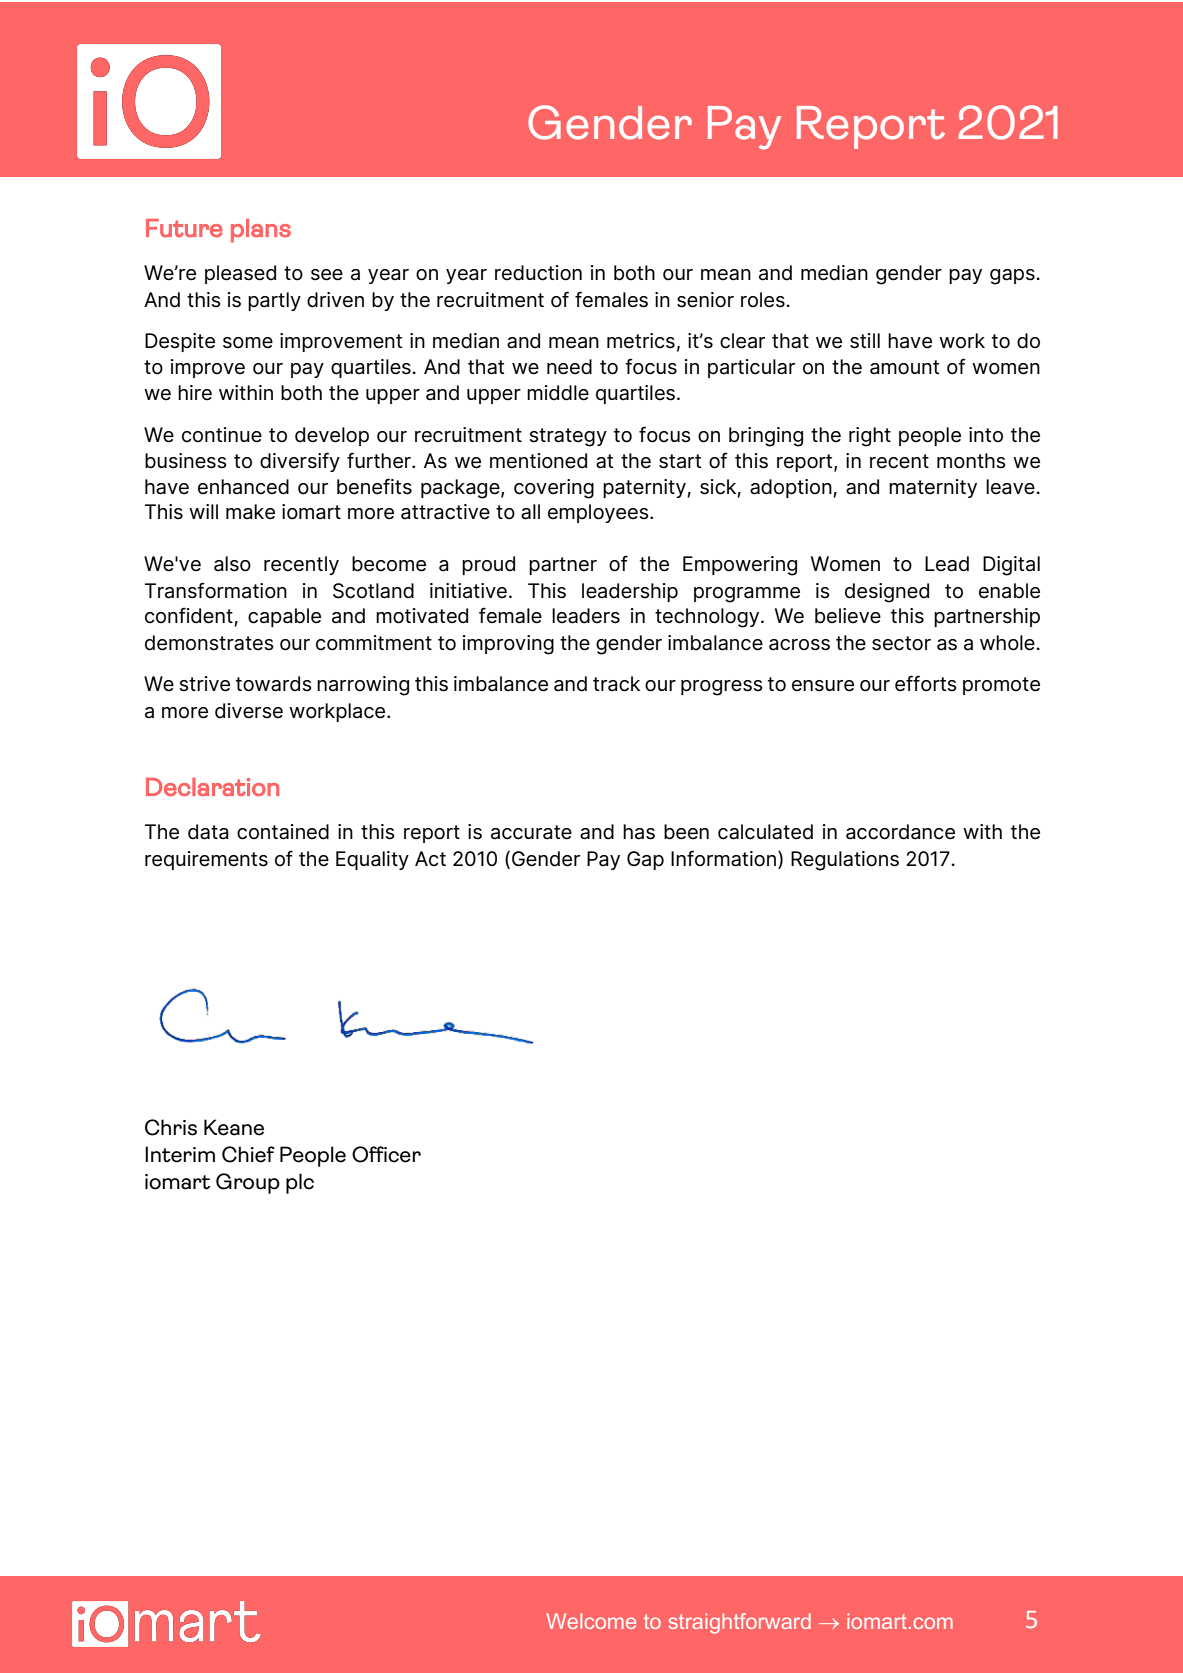 This document has height=1673, width=1183. What do you see at coordinates (538, 273) in the document?
I see `reduction` at bounding box center [538, 273].
